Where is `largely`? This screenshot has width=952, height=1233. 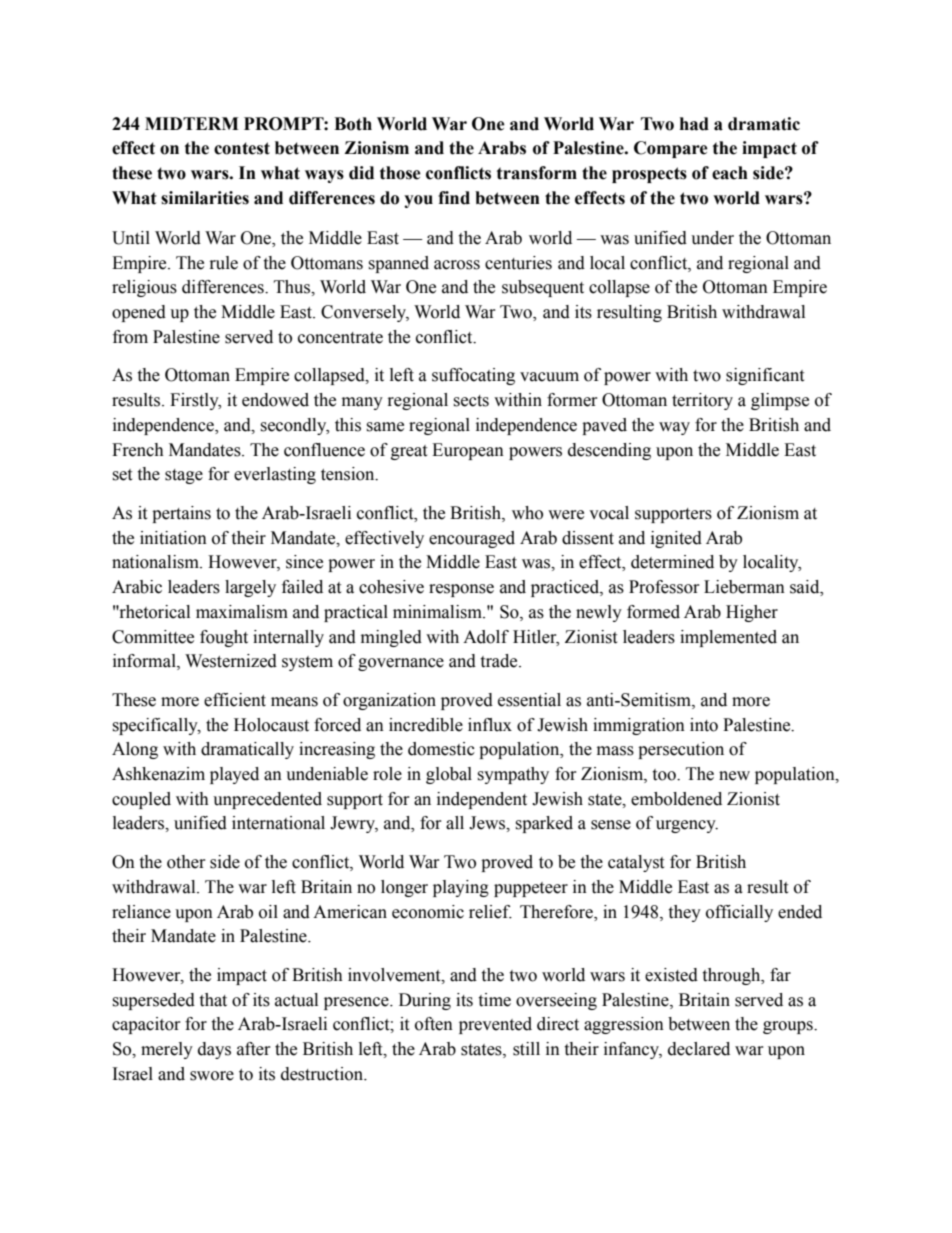 largely is located at coordinates (250, 588).
